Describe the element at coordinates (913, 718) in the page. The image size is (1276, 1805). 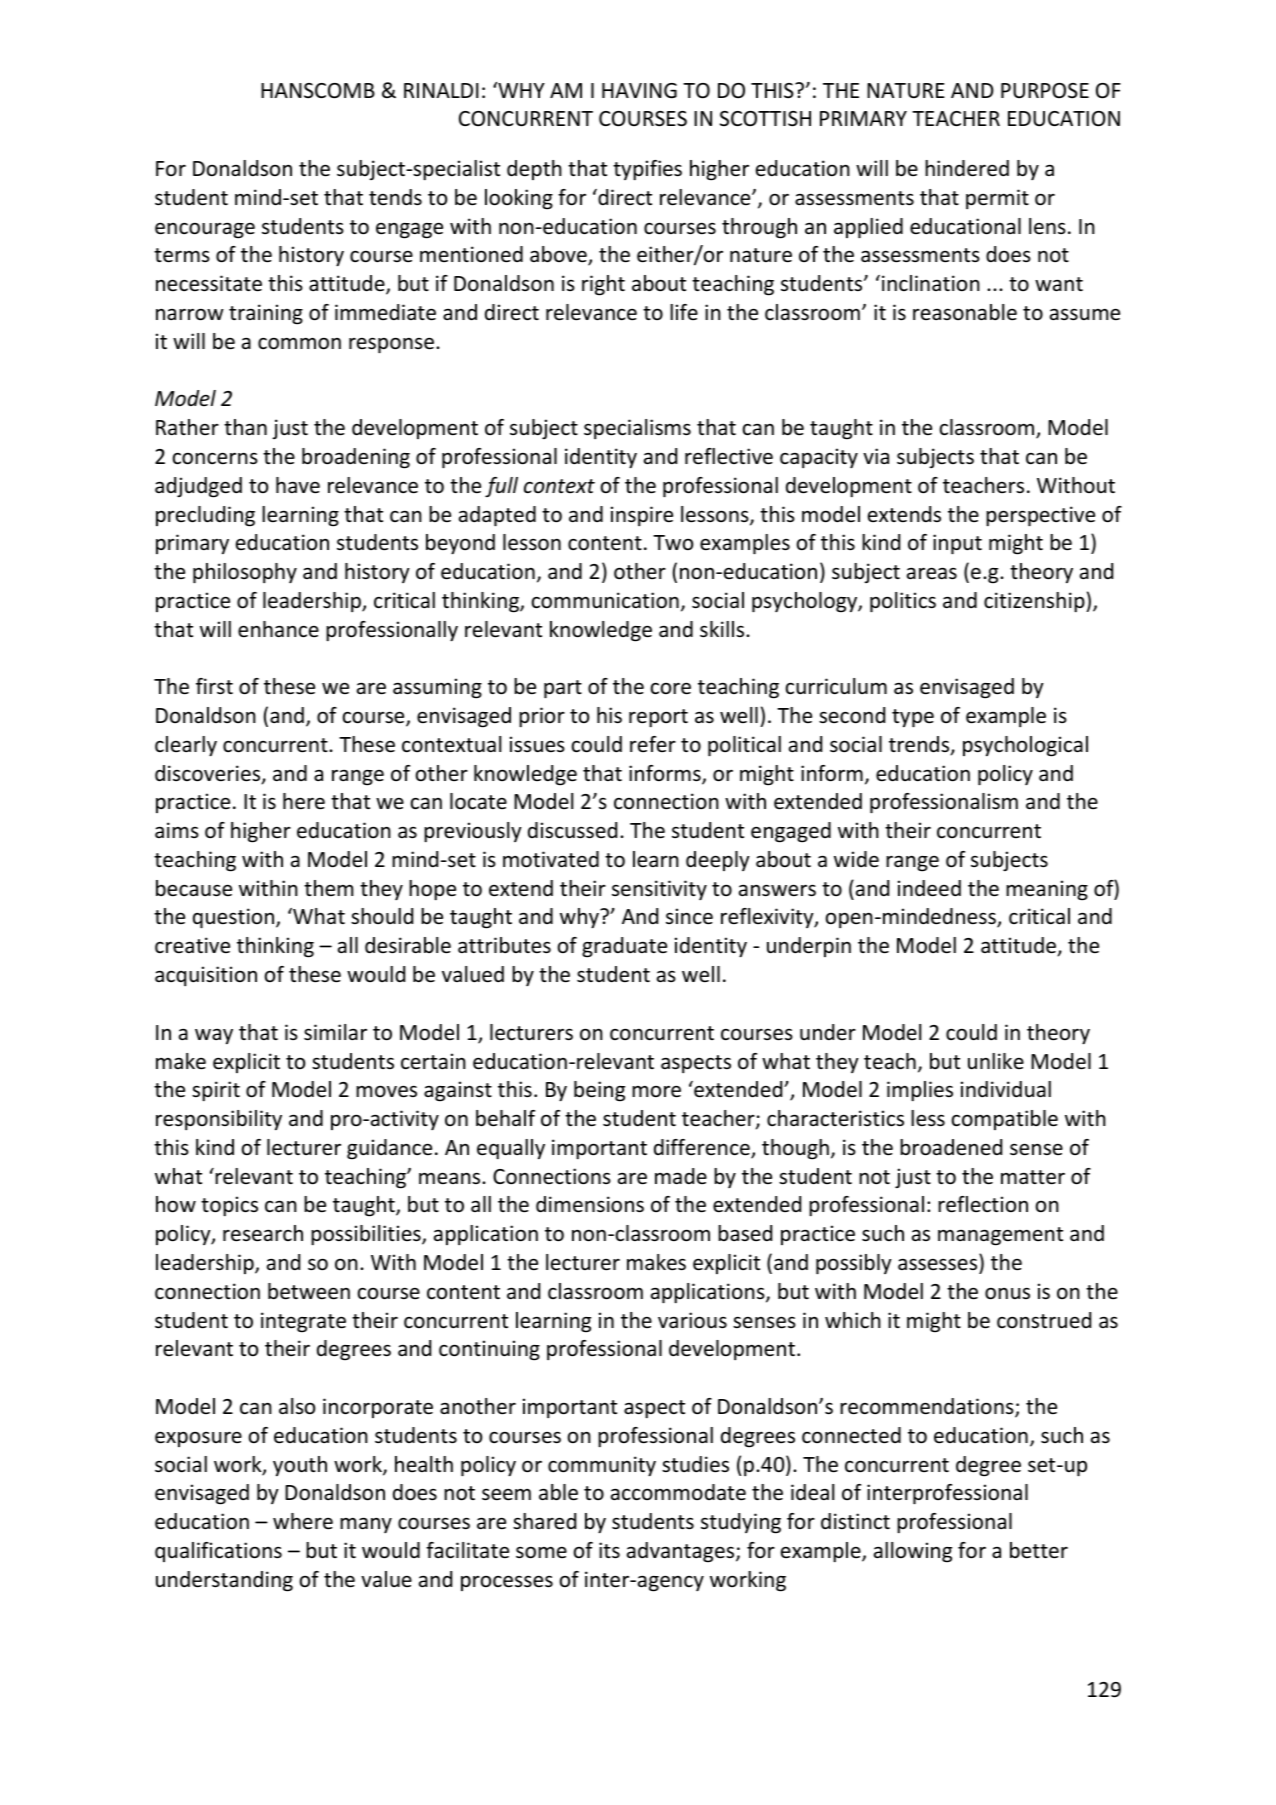
I see `type` at that location.
